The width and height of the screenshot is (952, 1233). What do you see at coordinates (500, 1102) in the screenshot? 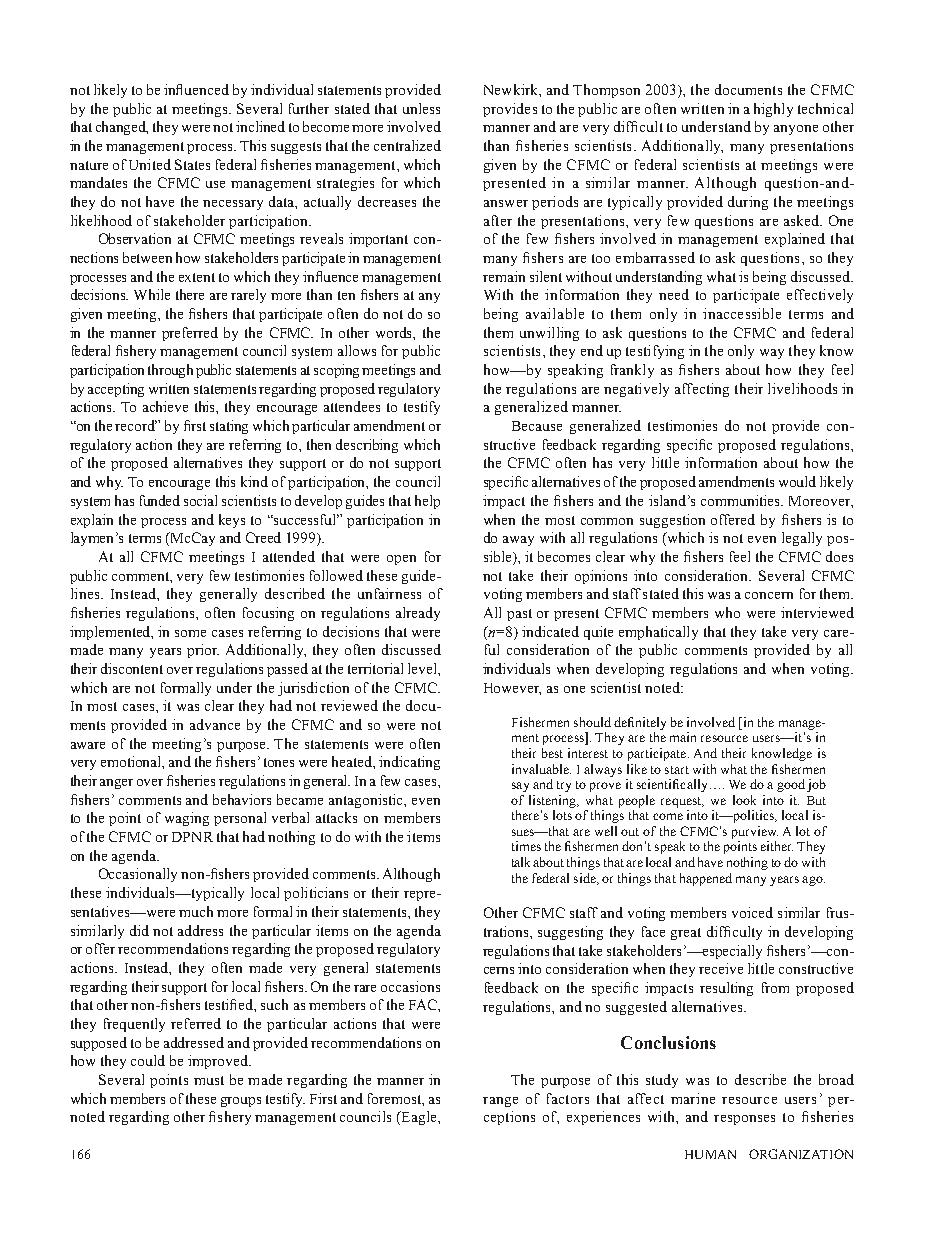
I see `range` at bounding box center [500, 1102].
